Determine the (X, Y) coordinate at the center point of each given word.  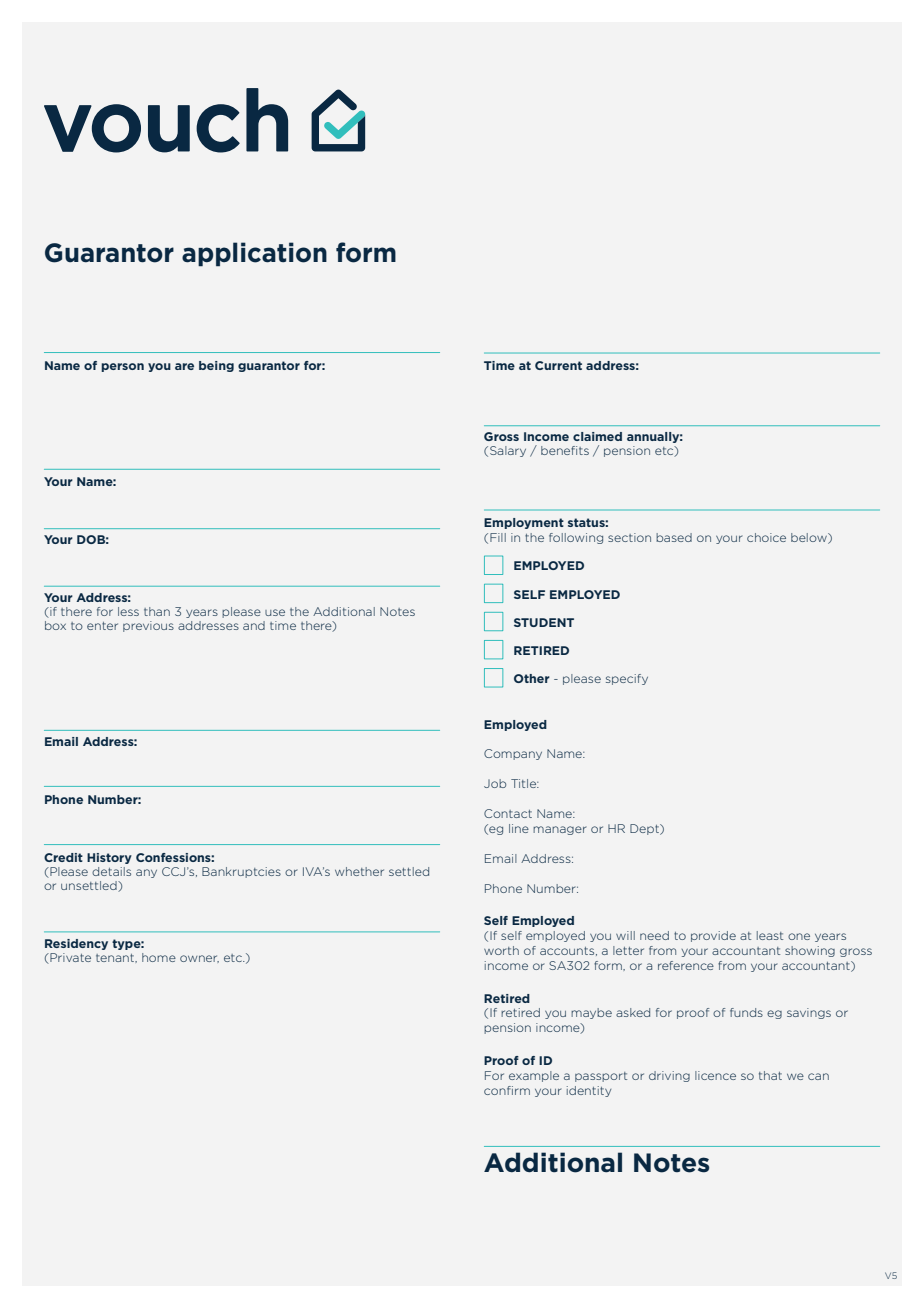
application (254, 254)
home (159, 957)
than (157, 611)
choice (766, 537)
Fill (498, 537)
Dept (645, 829)
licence (715, 1075)
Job (495, 783)
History (109, 858)
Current (558, 365)
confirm (507, 1090)
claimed (597, 436)
